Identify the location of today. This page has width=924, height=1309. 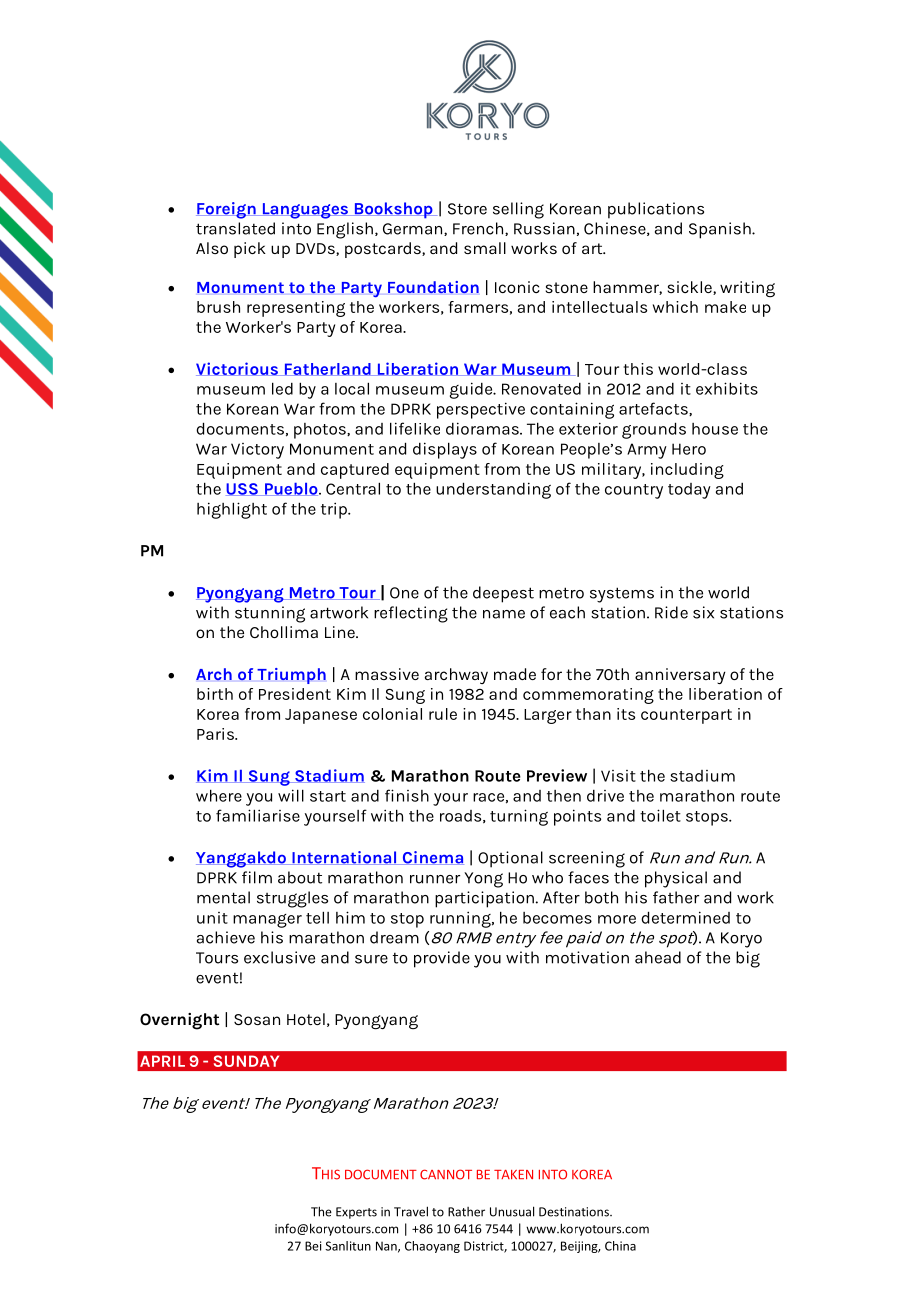
(689, 491).
